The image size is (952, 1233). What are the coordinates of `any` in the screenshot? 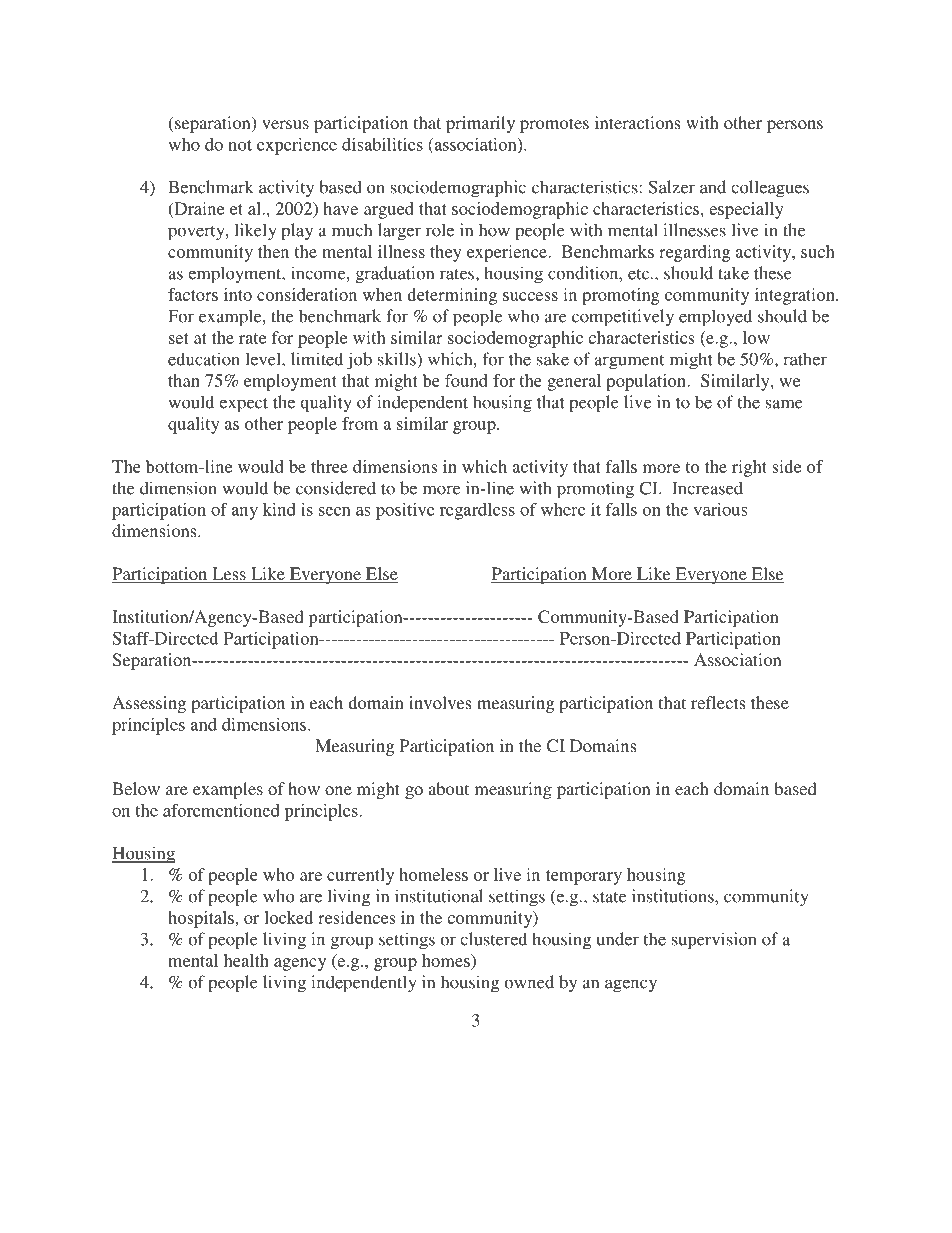 It's located at (244, 513).
